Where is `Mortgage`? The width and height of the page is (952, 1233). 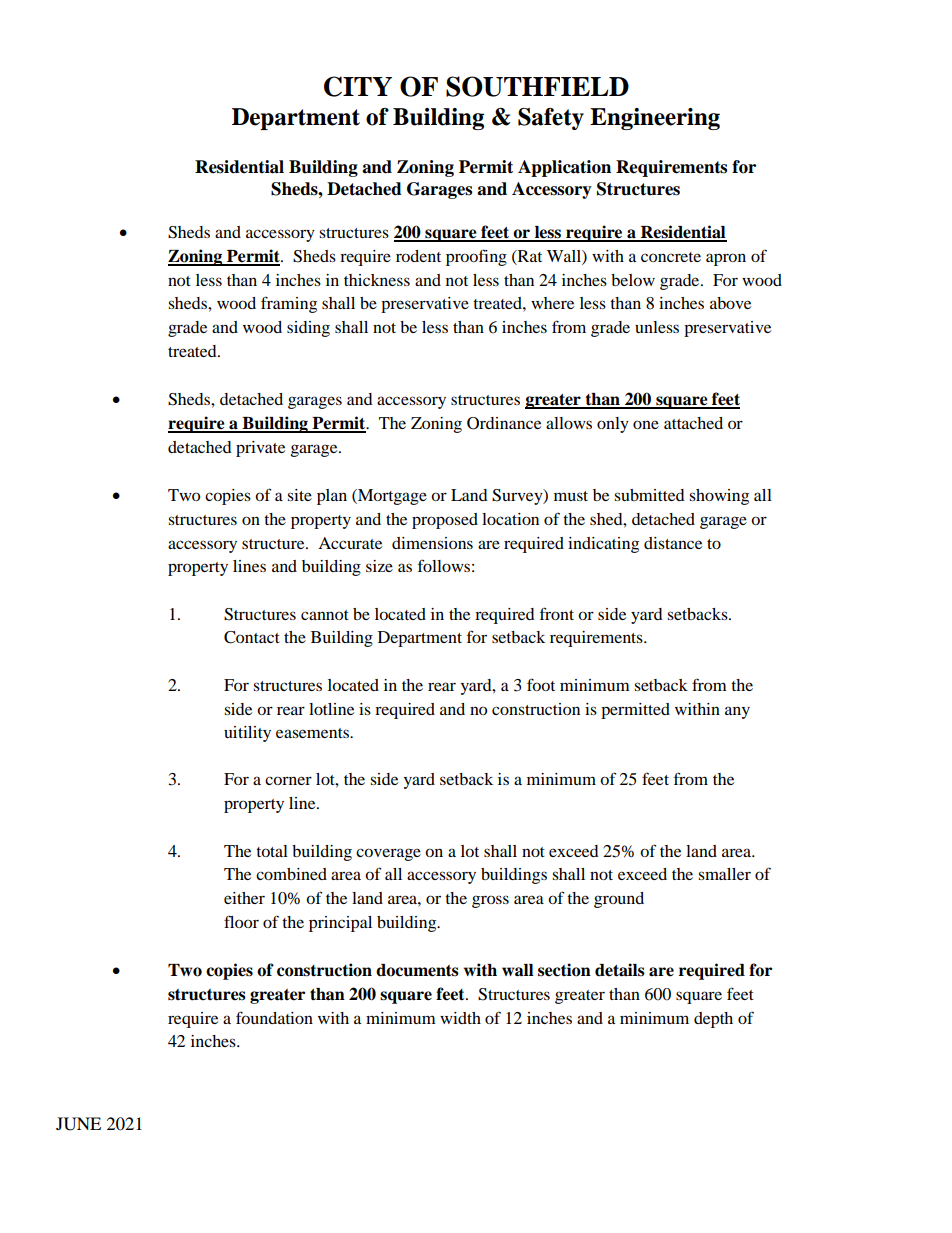
Mortgage is located at coordinates (391, 497).
